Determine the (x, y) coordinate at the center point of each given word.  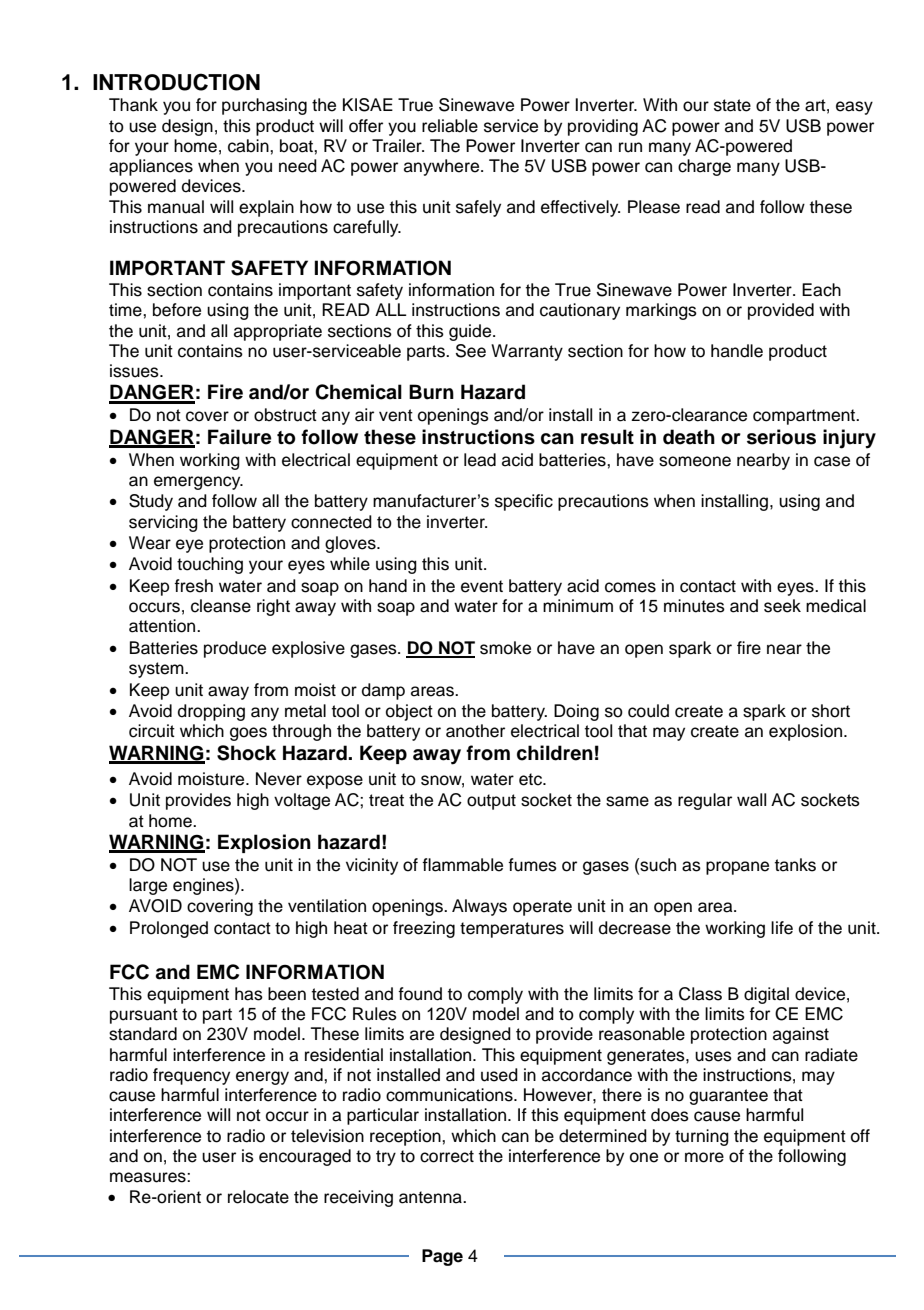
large (148, 886)
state (732, 105)
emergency (198, 483)
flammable (462, 865)
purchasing (264, 106)
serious (781, 437)
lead (480, 460)
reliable (450, 126)
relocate (258, 1197)
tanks (795, 865)
